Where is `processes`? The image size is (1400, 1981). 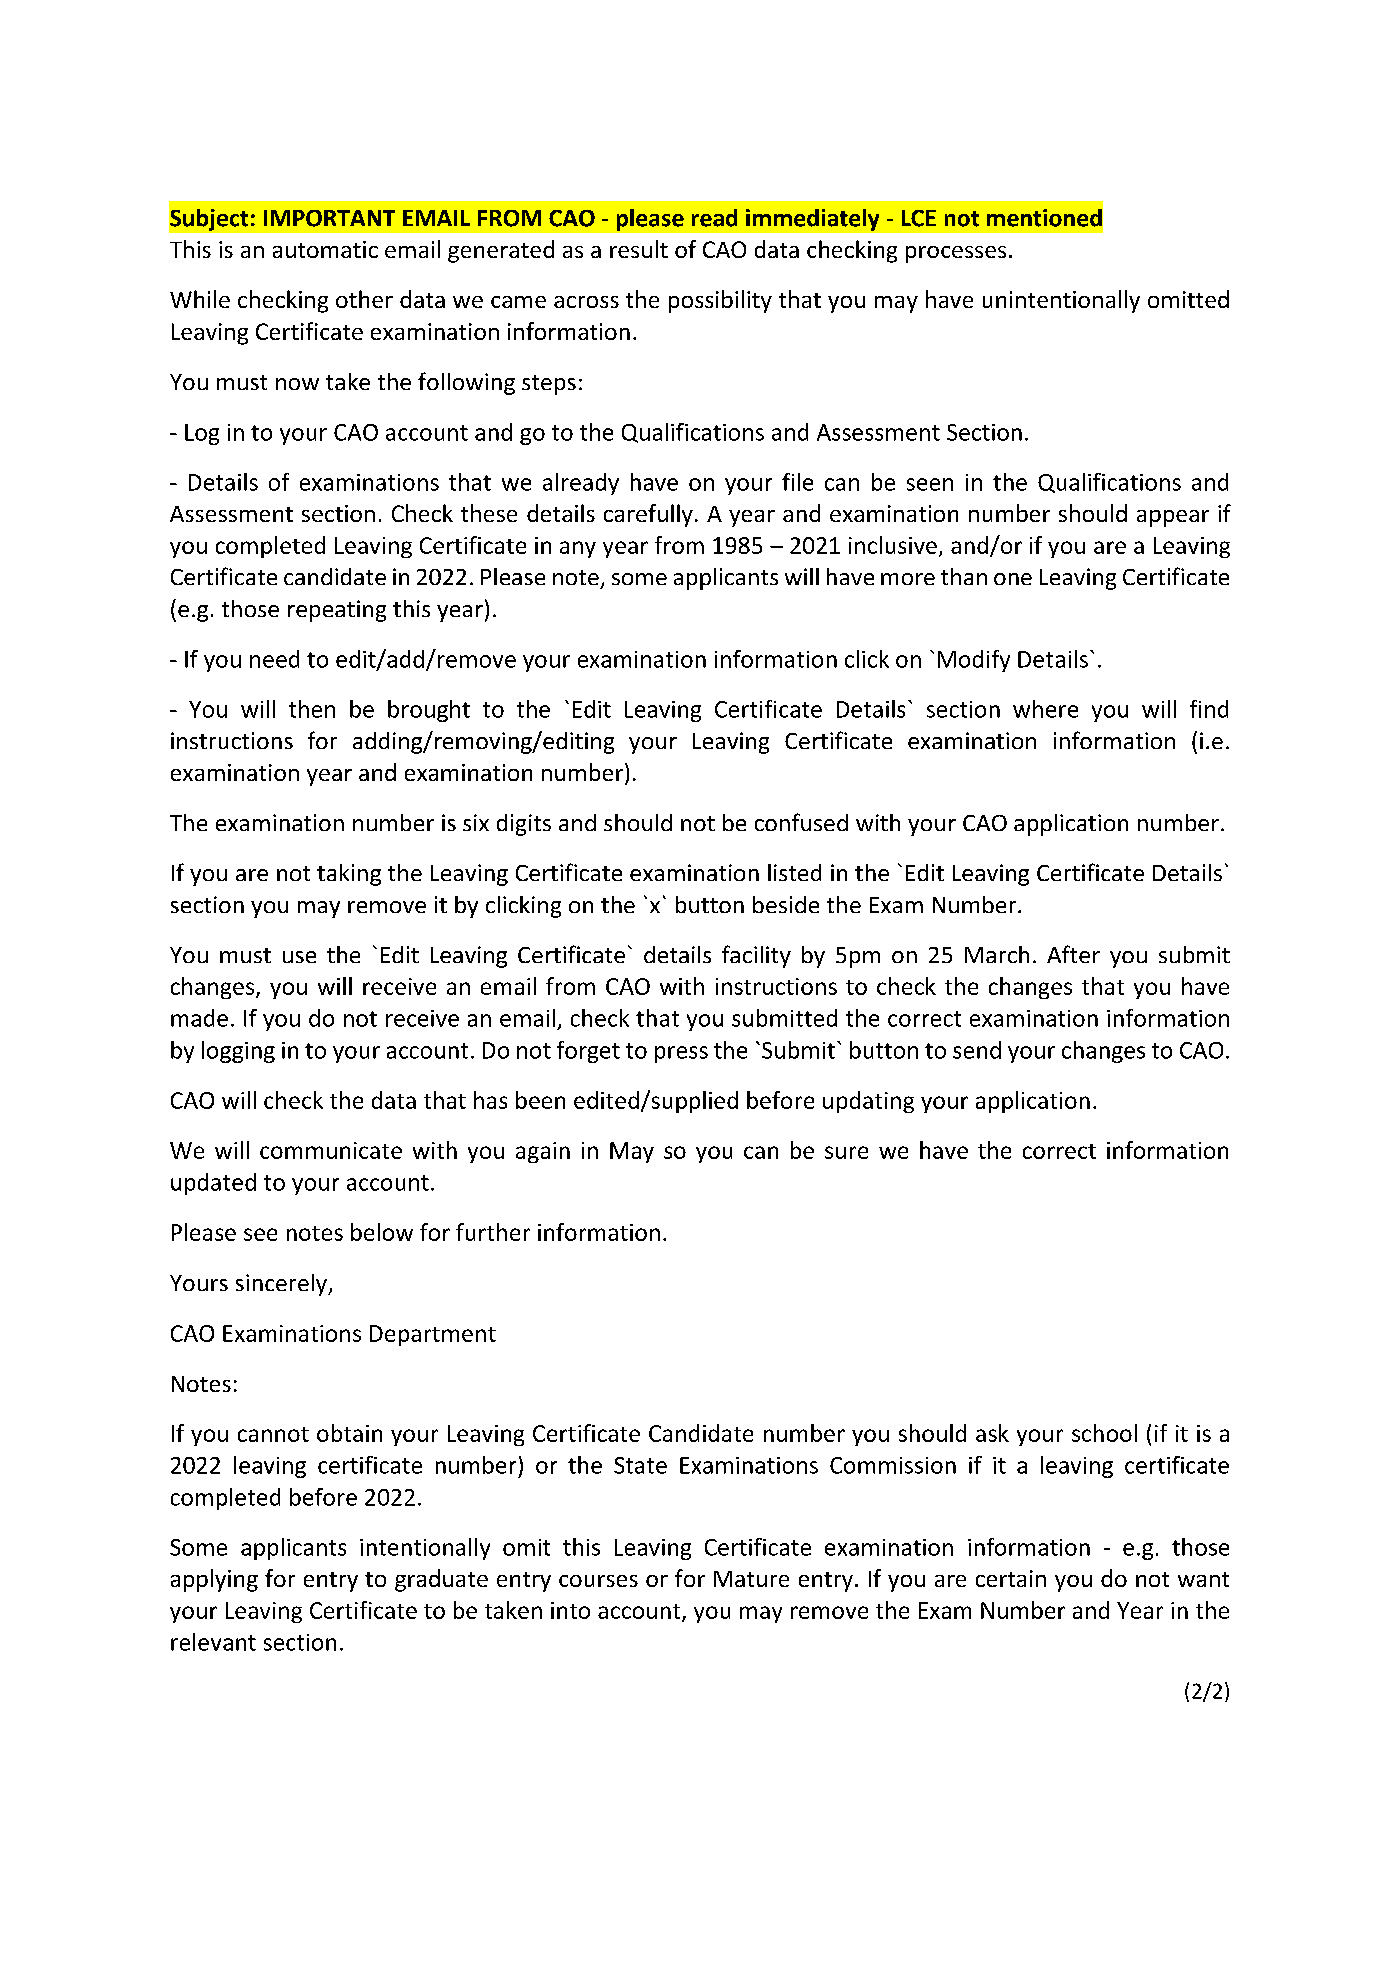 processes is located at coordinates (956, 254).
